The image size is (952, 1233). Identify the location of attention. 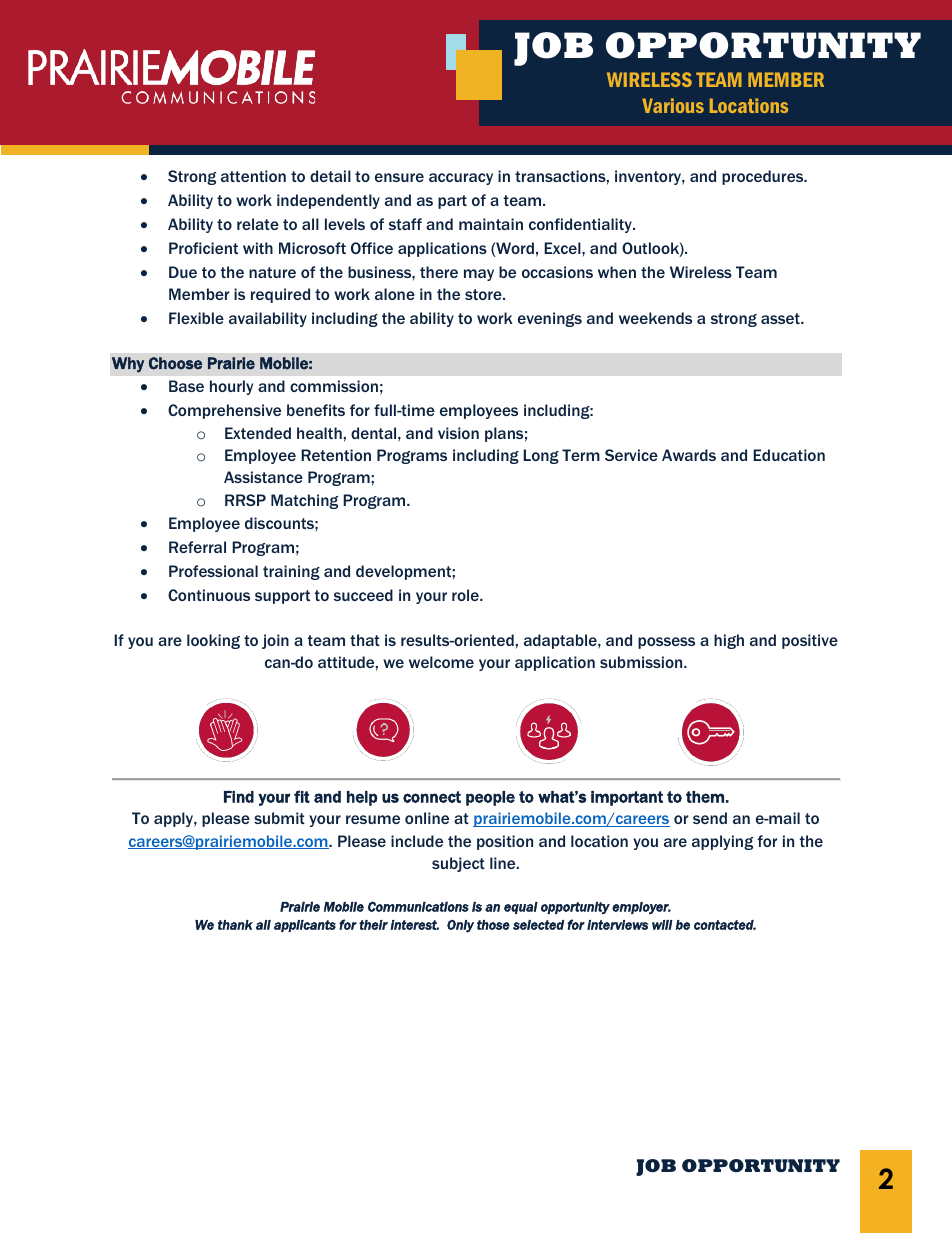
(253, 176).
